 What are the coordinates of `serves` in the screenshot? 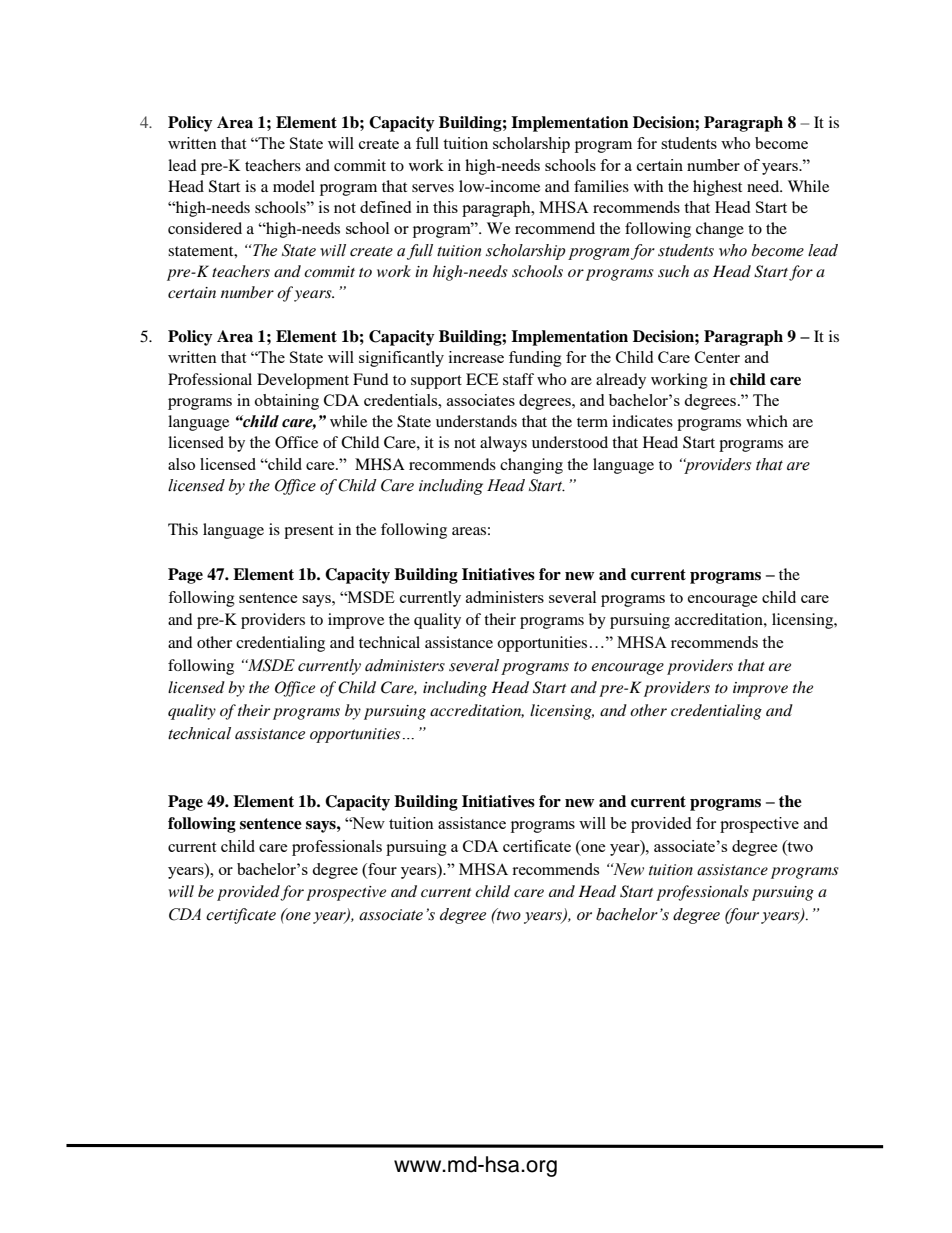 It's located at (433, 188).
